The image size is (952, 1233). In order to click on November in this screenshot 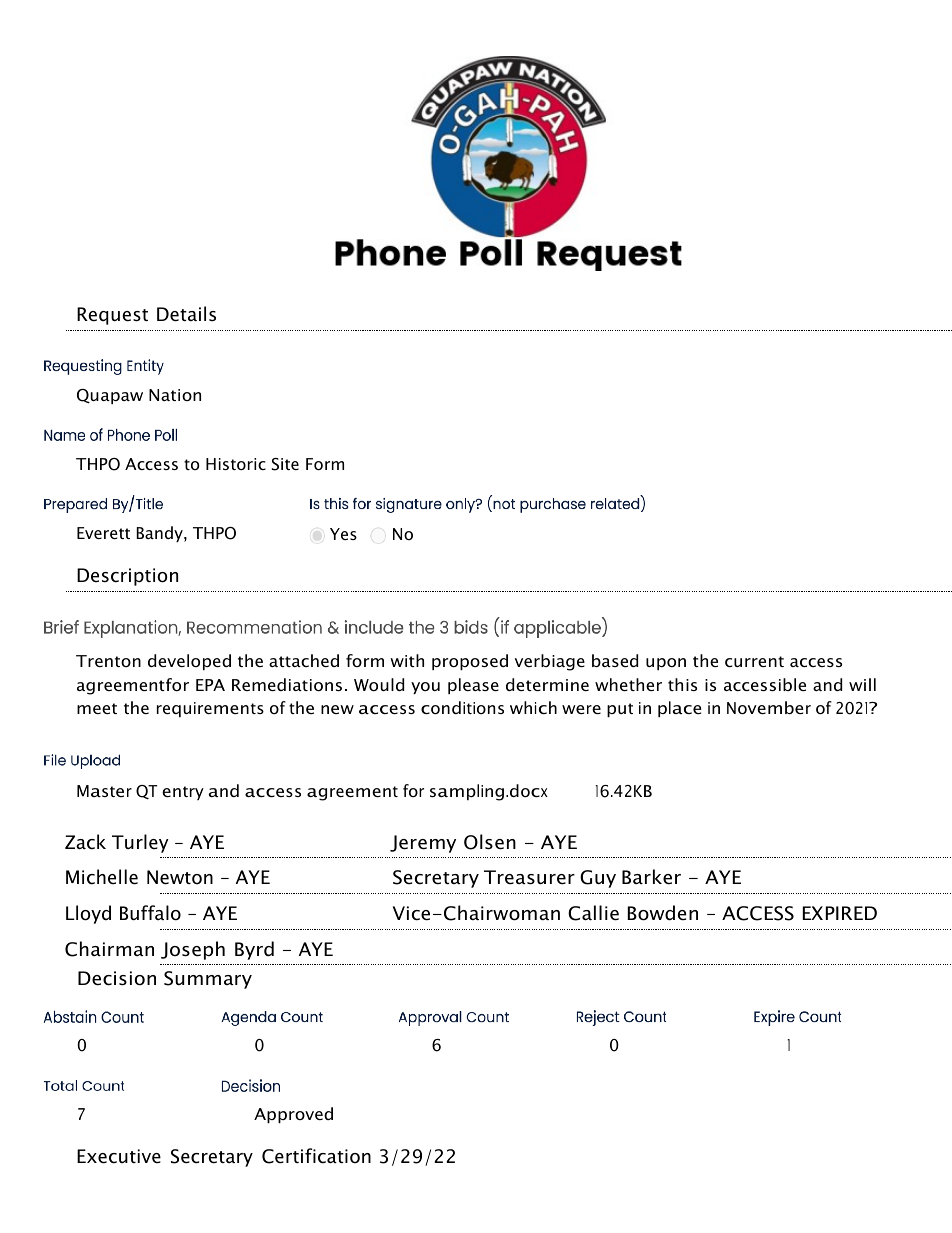, I will do `click(769, 707)`.
